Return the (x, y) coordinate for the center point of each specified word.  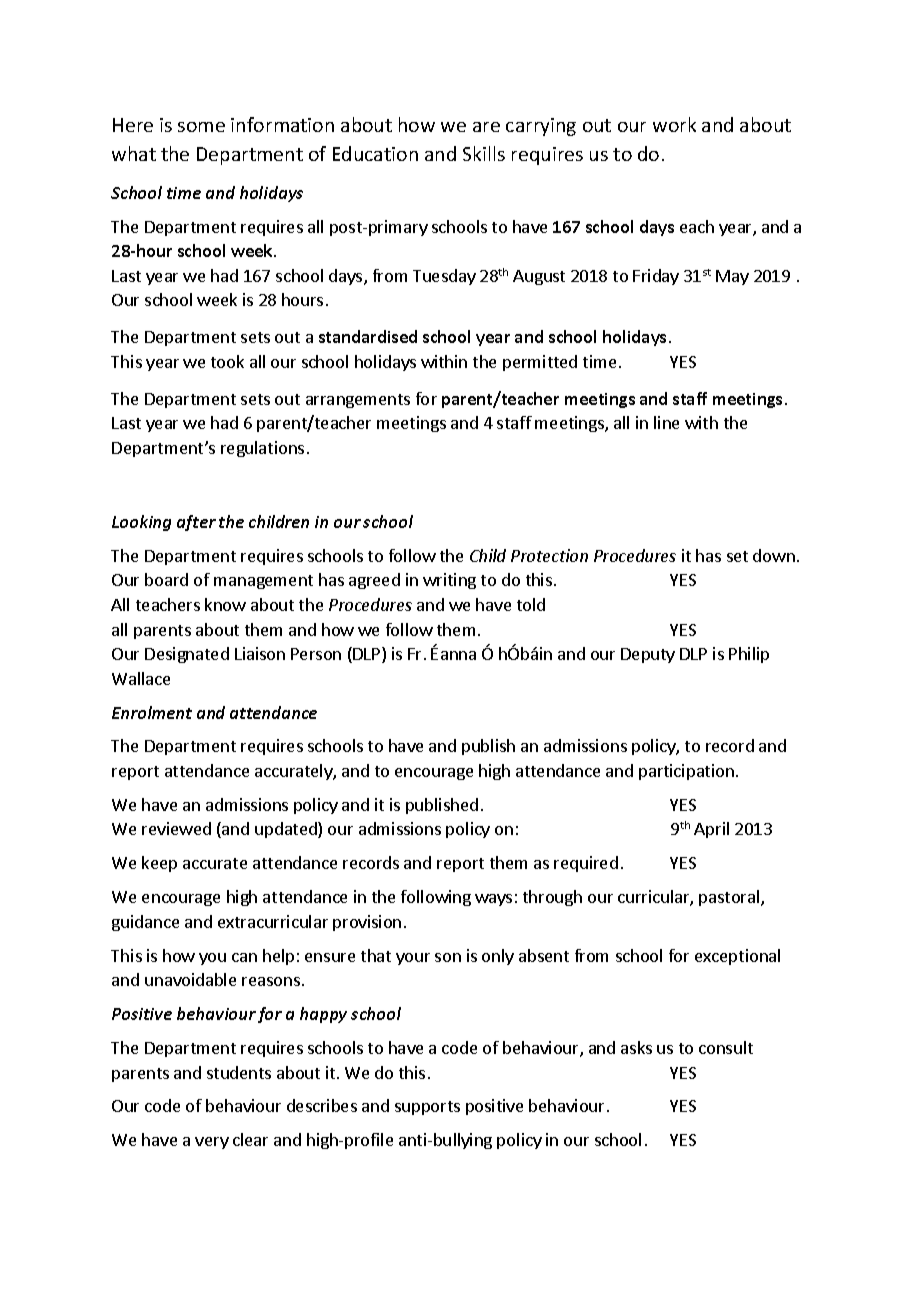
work (674, 124)
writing (449, 581)
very (212, 1143)
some (201, 127)
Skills (484, 153)
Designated (187, 655)
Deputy (648, 655)
